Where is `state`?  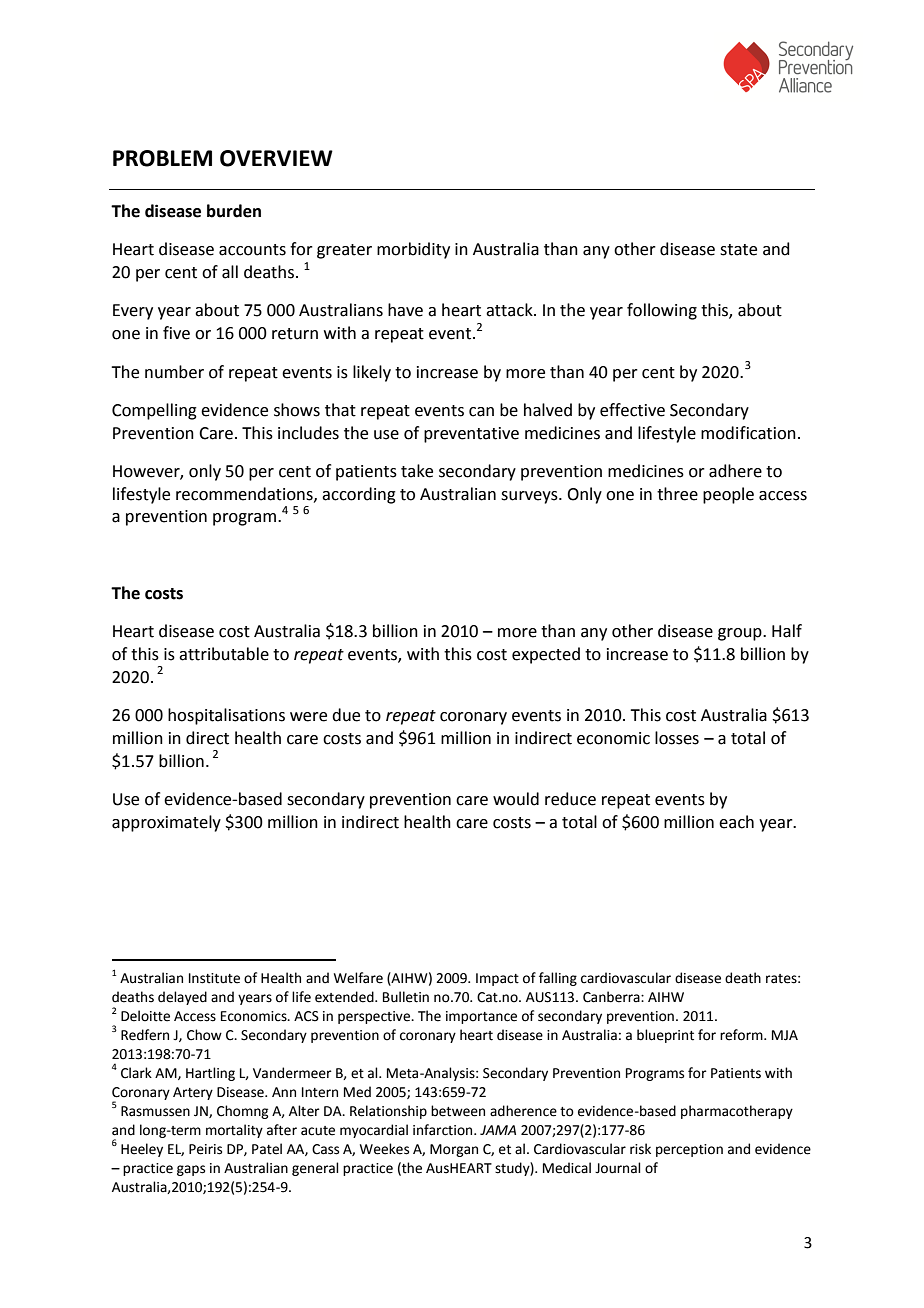 state is located at coordinates (738, 250).
